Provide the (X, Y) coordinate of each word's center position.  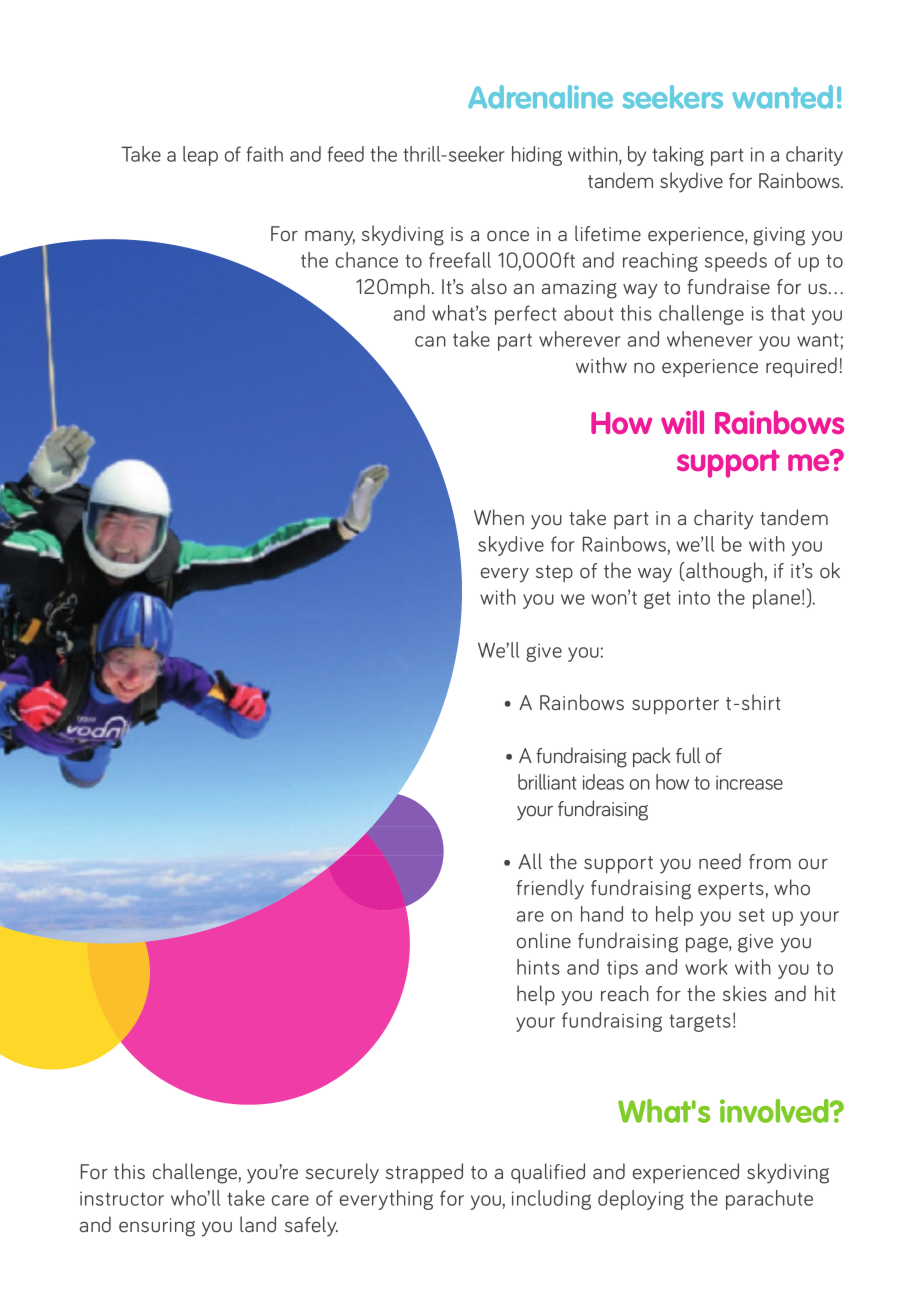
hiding (537, 156)
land (258, 1224)
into (694, 597)
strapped (424, 1173)
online (544, 940)
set (752, 915)
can (430, 341)
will (682, 422)
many (330, 238)
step (554, 573)
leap (200, 156)
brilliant (547, 782)
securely (342, 1173)
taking (678, 156)
